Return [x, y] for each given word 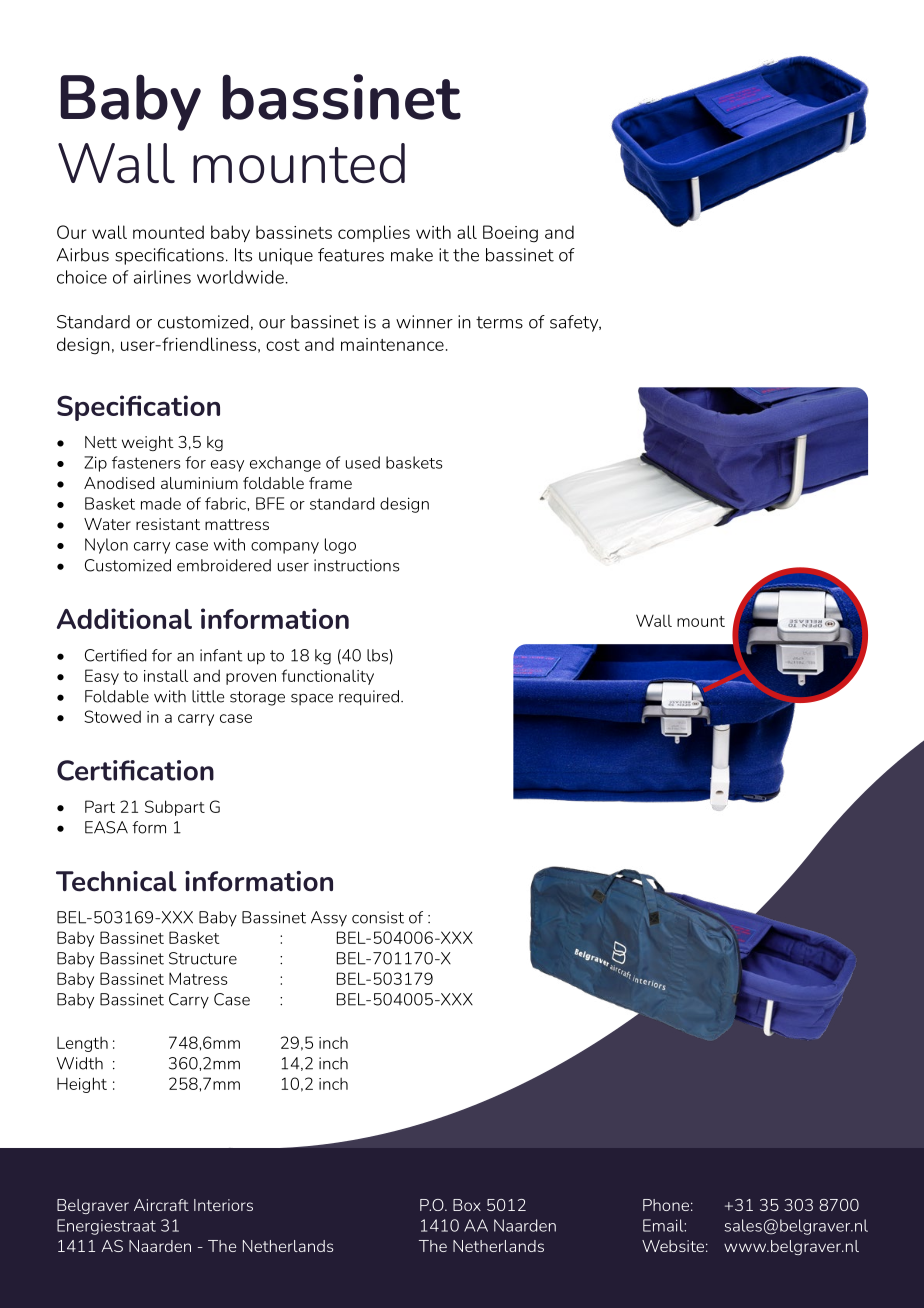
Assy [329, 919]
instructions [356, 565]
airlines [162, 277]
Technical [116, 881]
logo [340, 546]
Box [467, 1205]
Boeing [510, 234]
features [351, 255]
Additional [124, 618]
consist [378, 917]
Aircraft [161, 1205]
